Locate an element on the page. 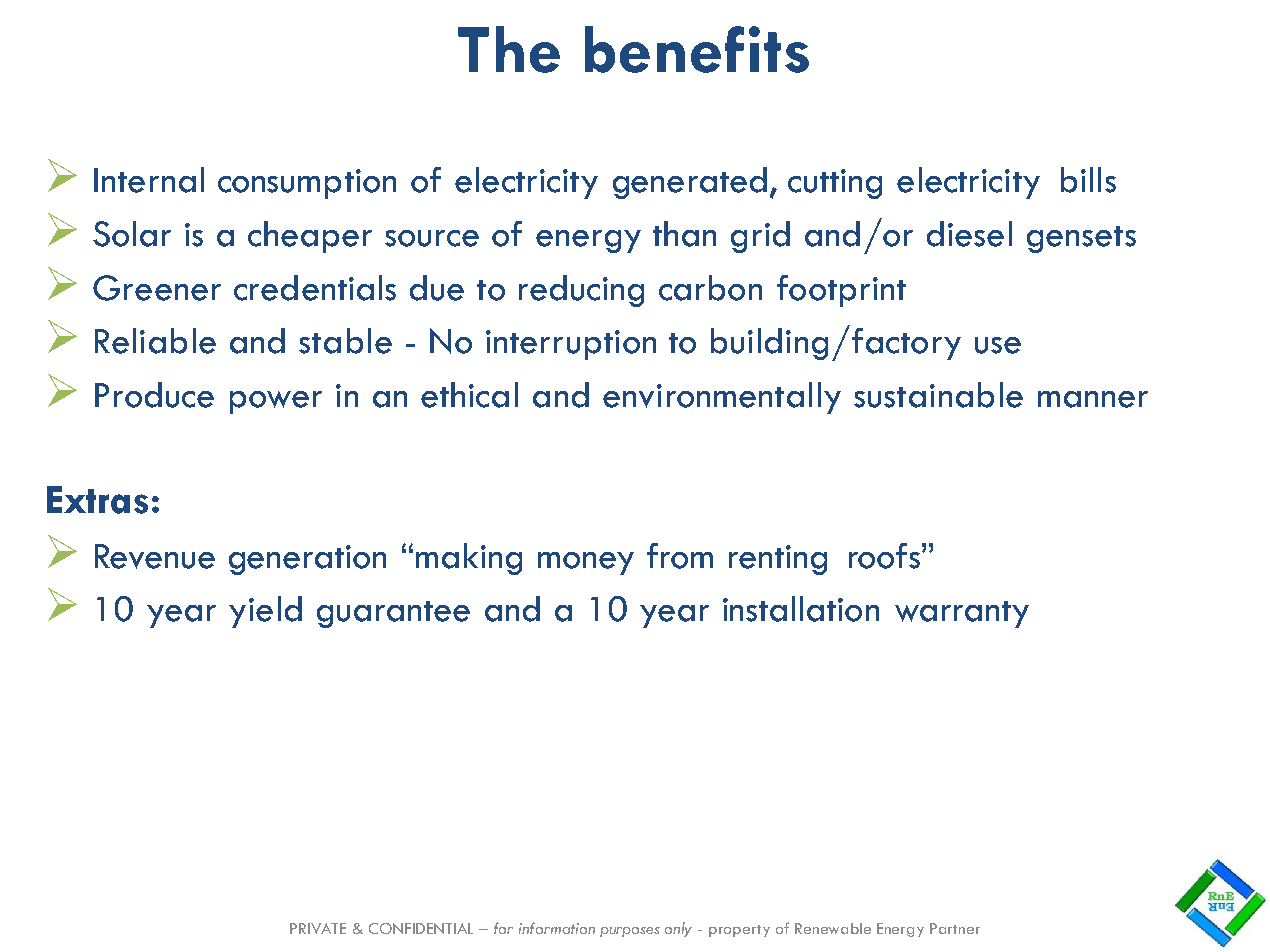 This image has height=952, width=1270. bills is located at coordinates (1088, 180).
